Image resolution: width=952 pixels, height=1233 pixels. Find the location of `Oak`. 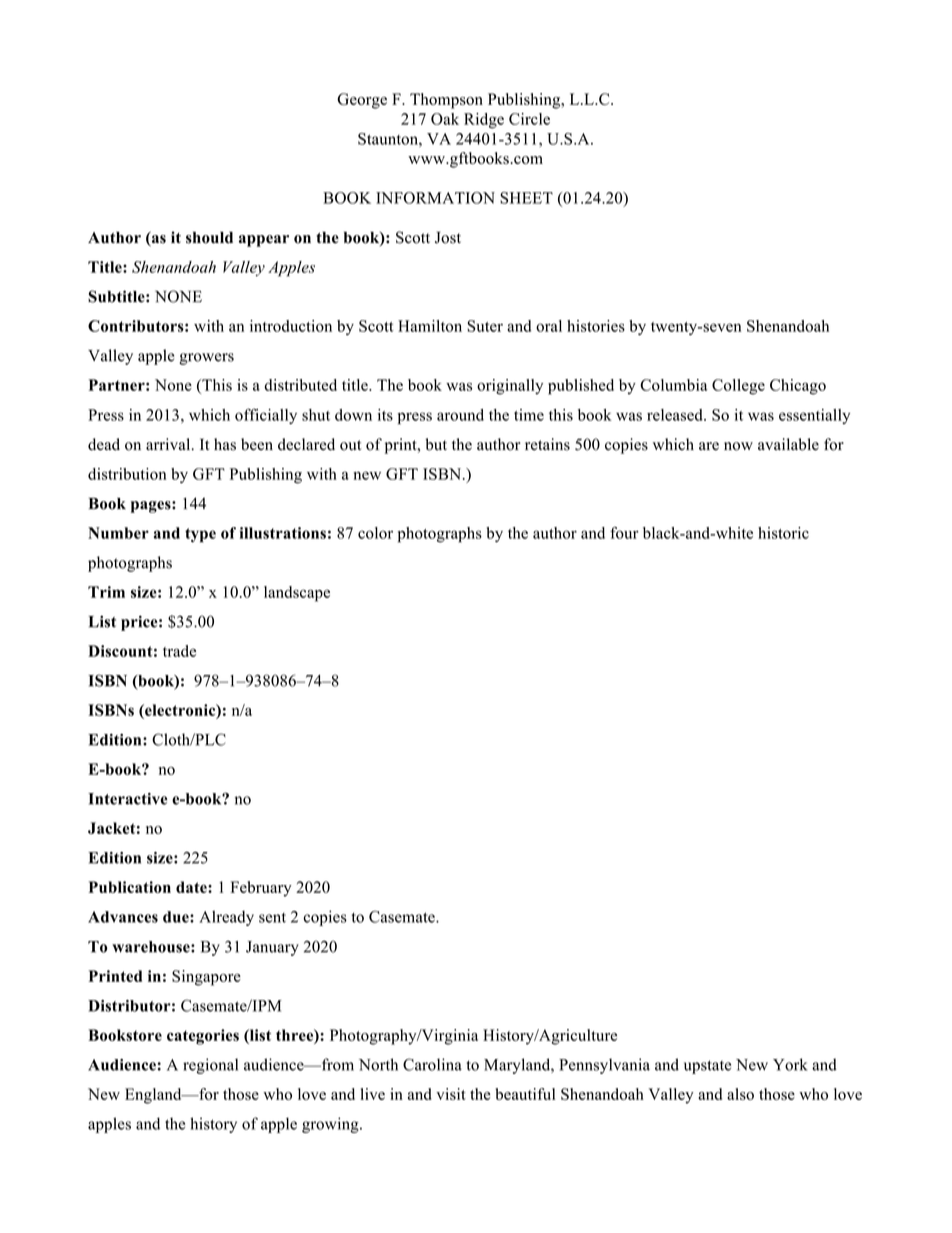

Oak is located at coordinates (445, 119).
